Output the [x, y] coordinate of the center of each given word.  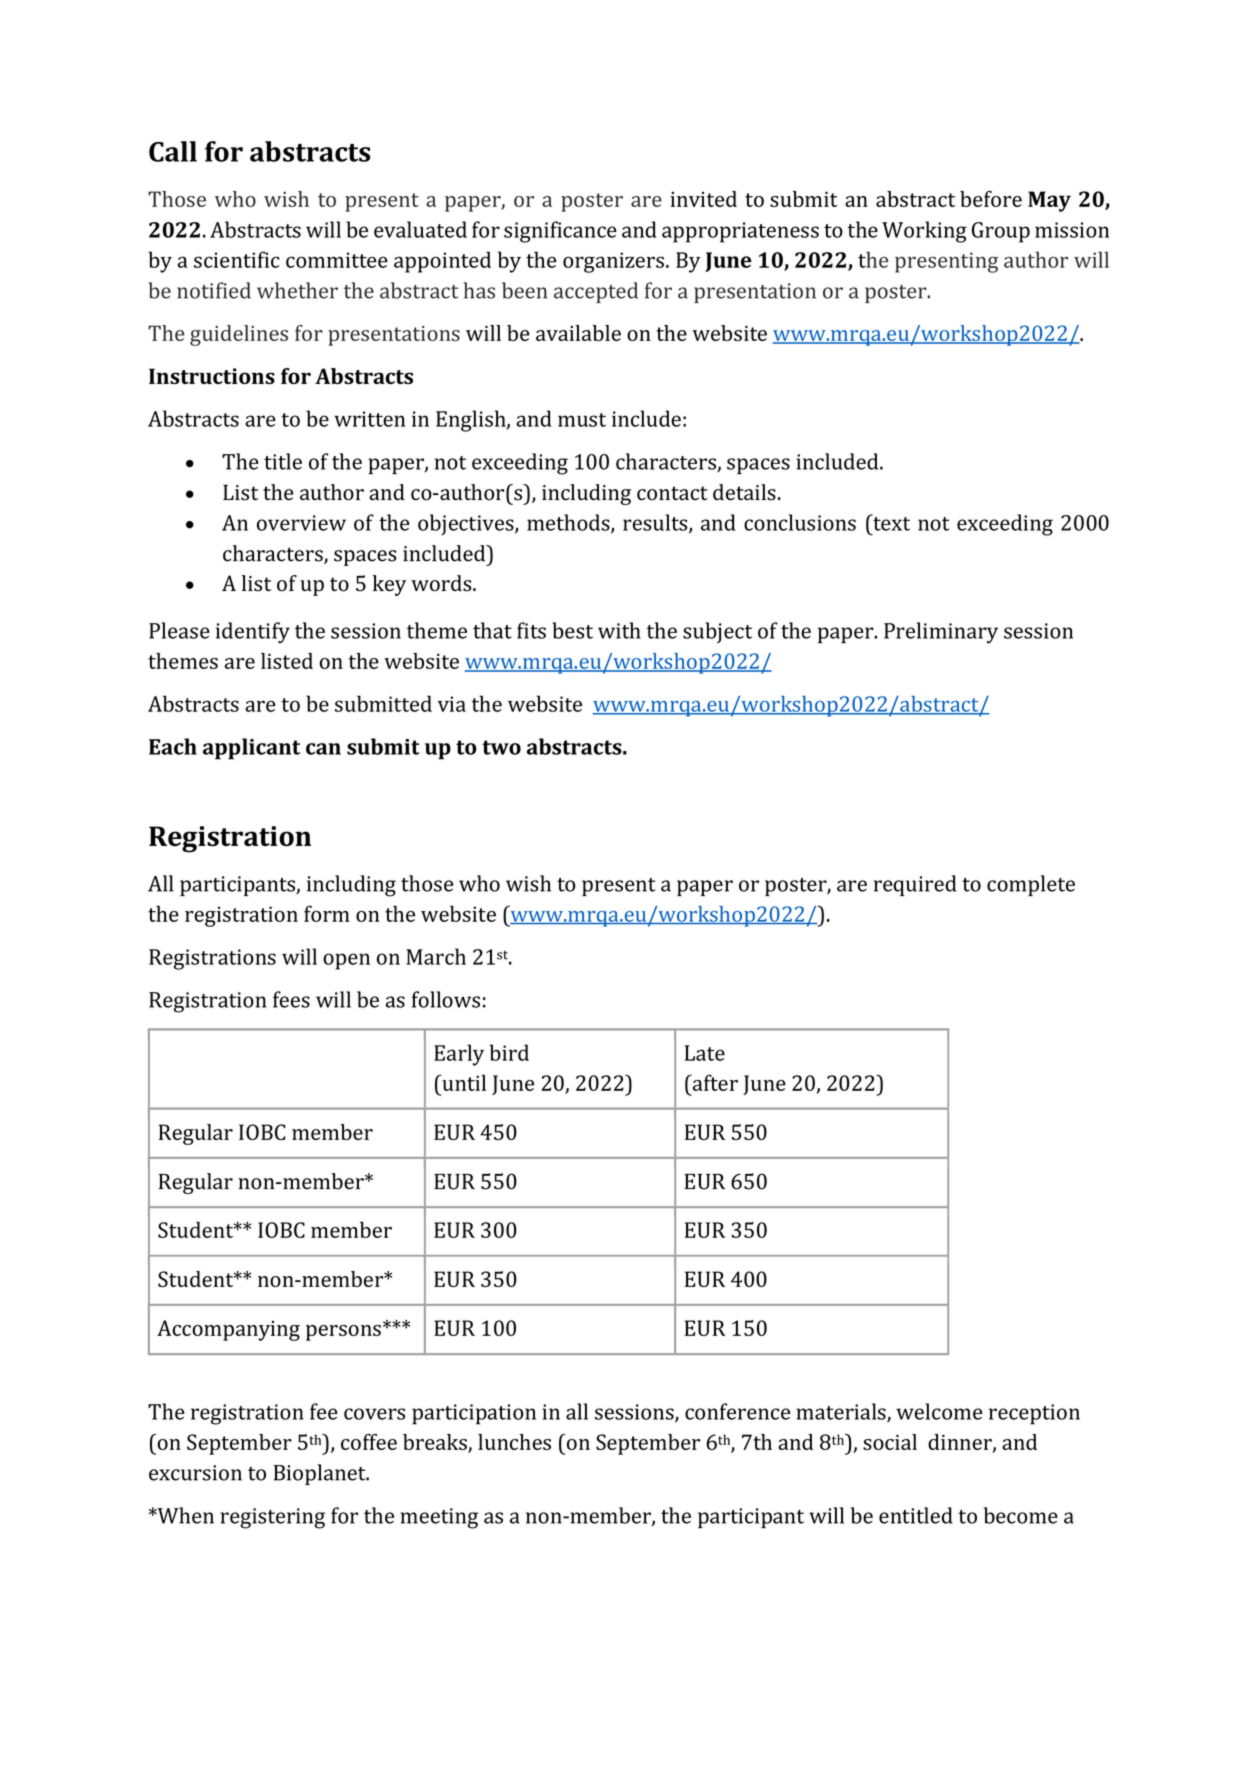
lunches [514, 1442]
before [991, 199]
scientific [237, 259]
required [915, 885]
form [327, 913]
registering [272, 1518]
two [501, 747]
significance [560, 232]
